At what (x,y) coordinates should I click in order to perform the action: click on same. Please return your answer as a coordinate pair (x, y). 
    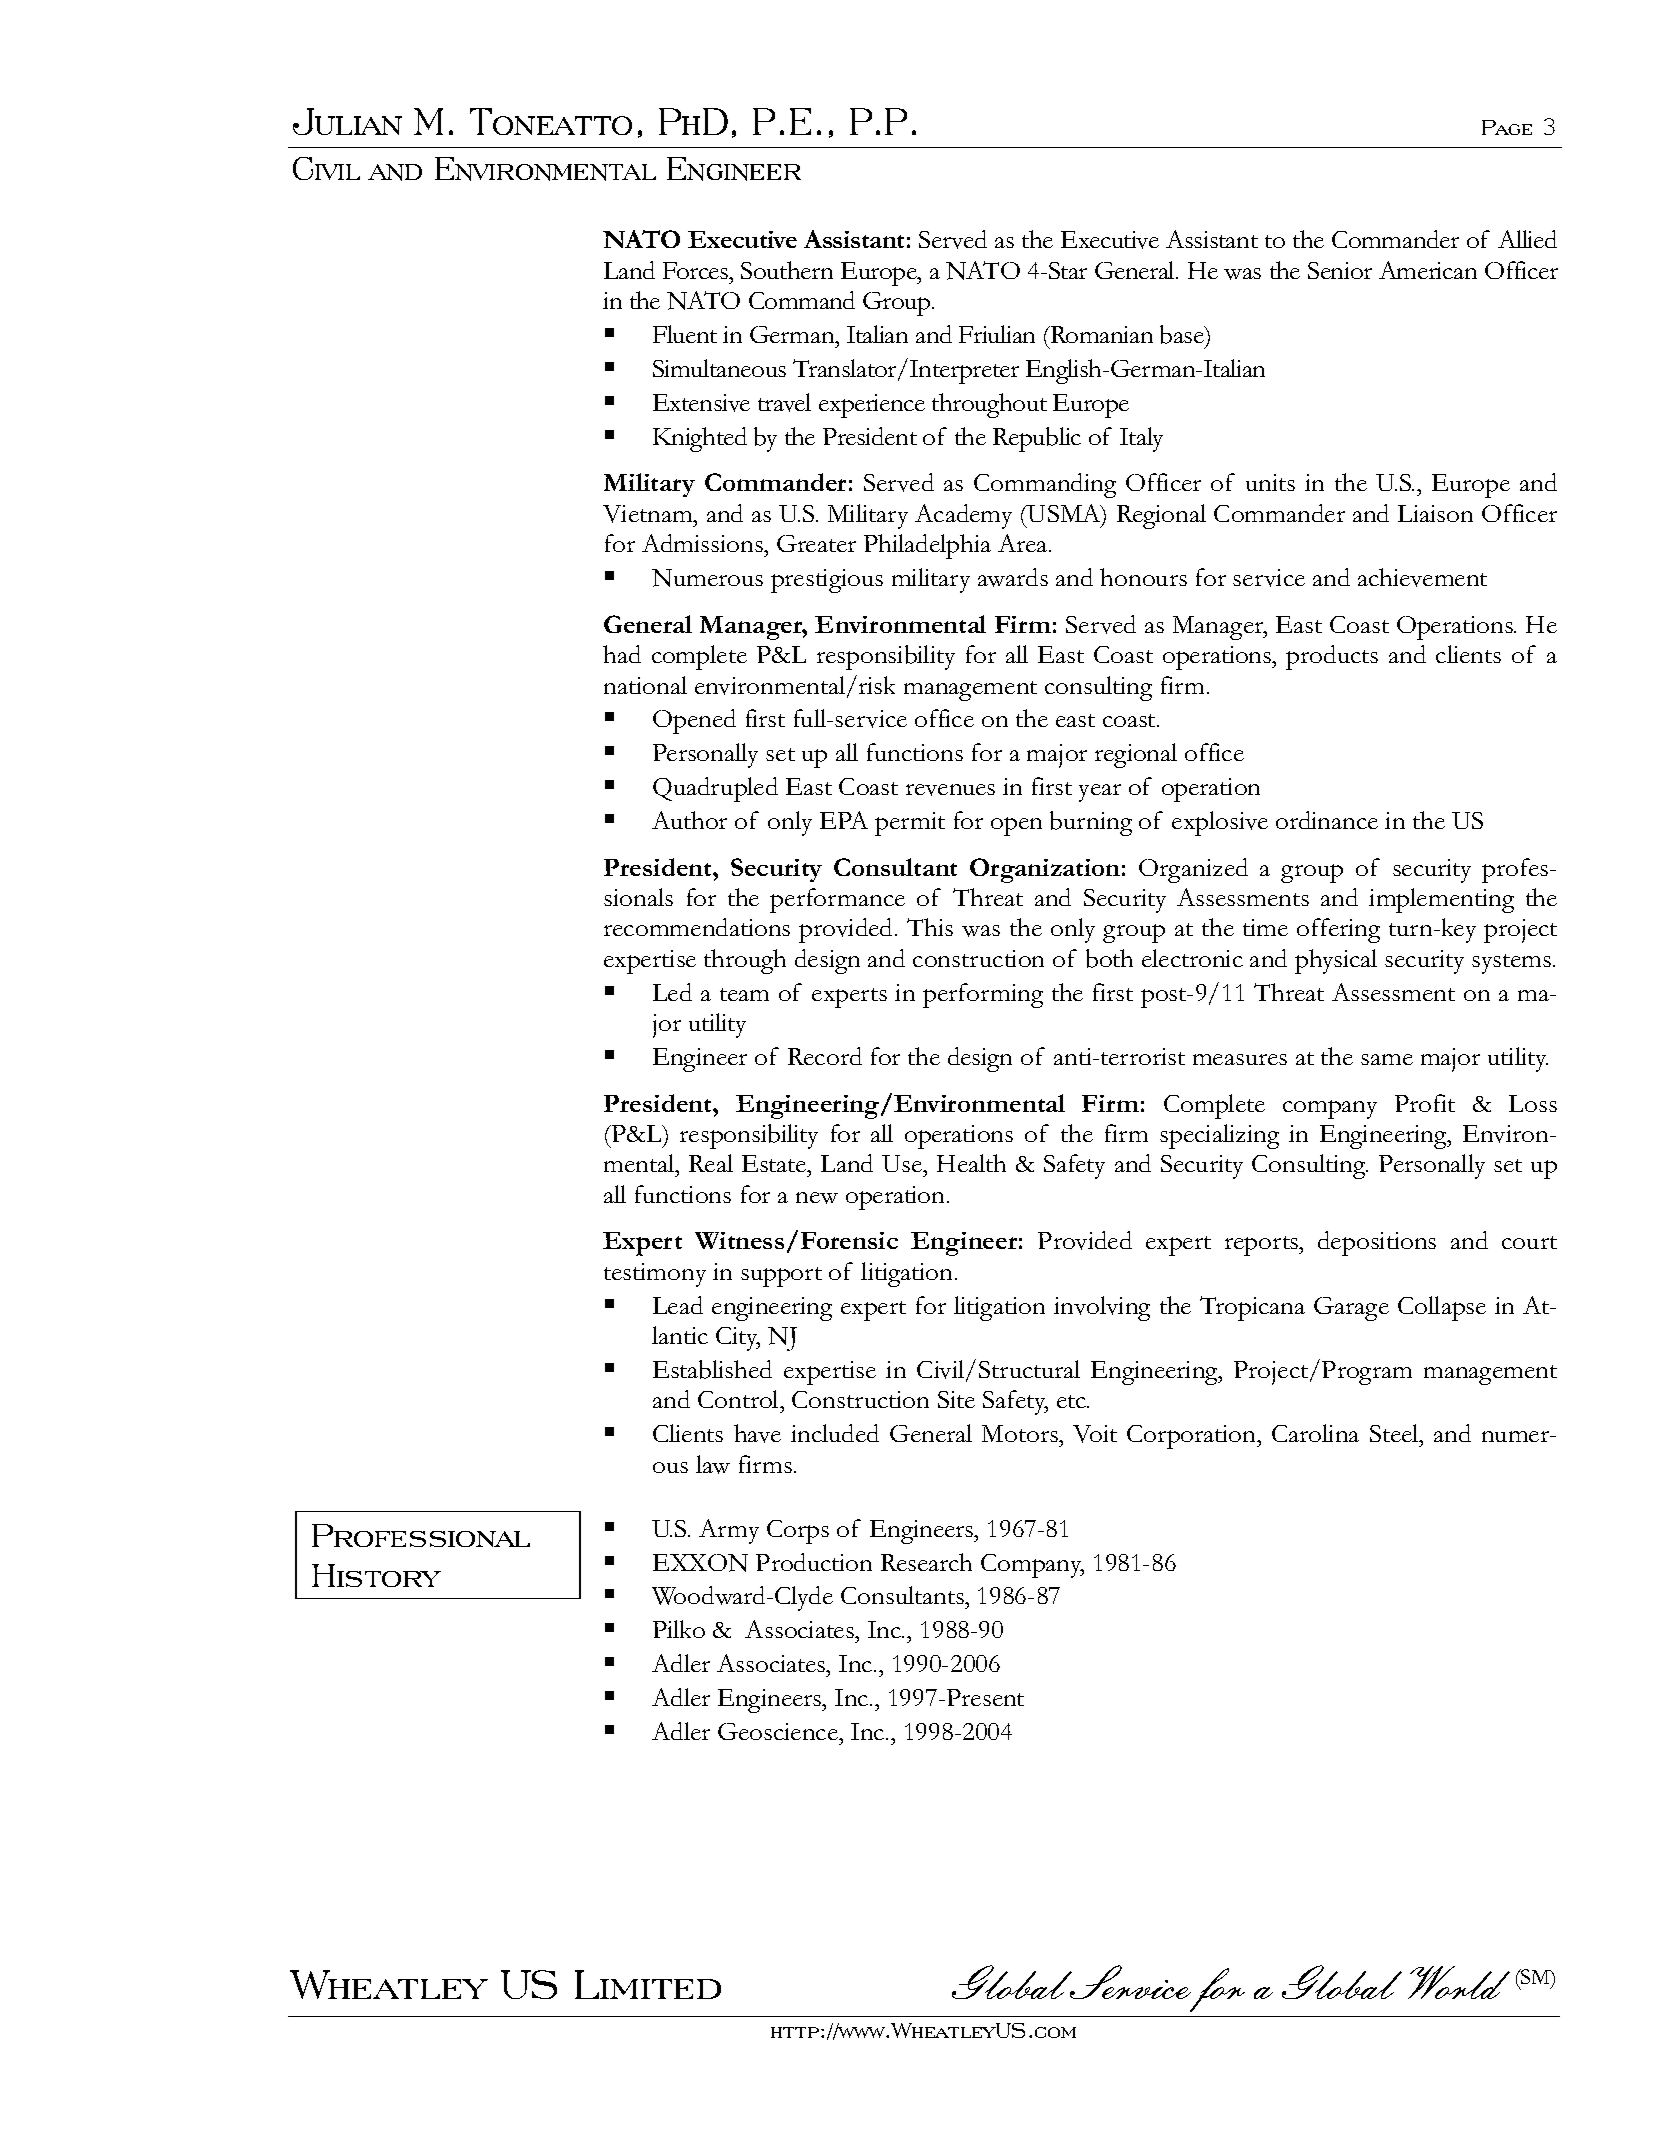
    Looking at the image, I should click on (1387, 1059).
